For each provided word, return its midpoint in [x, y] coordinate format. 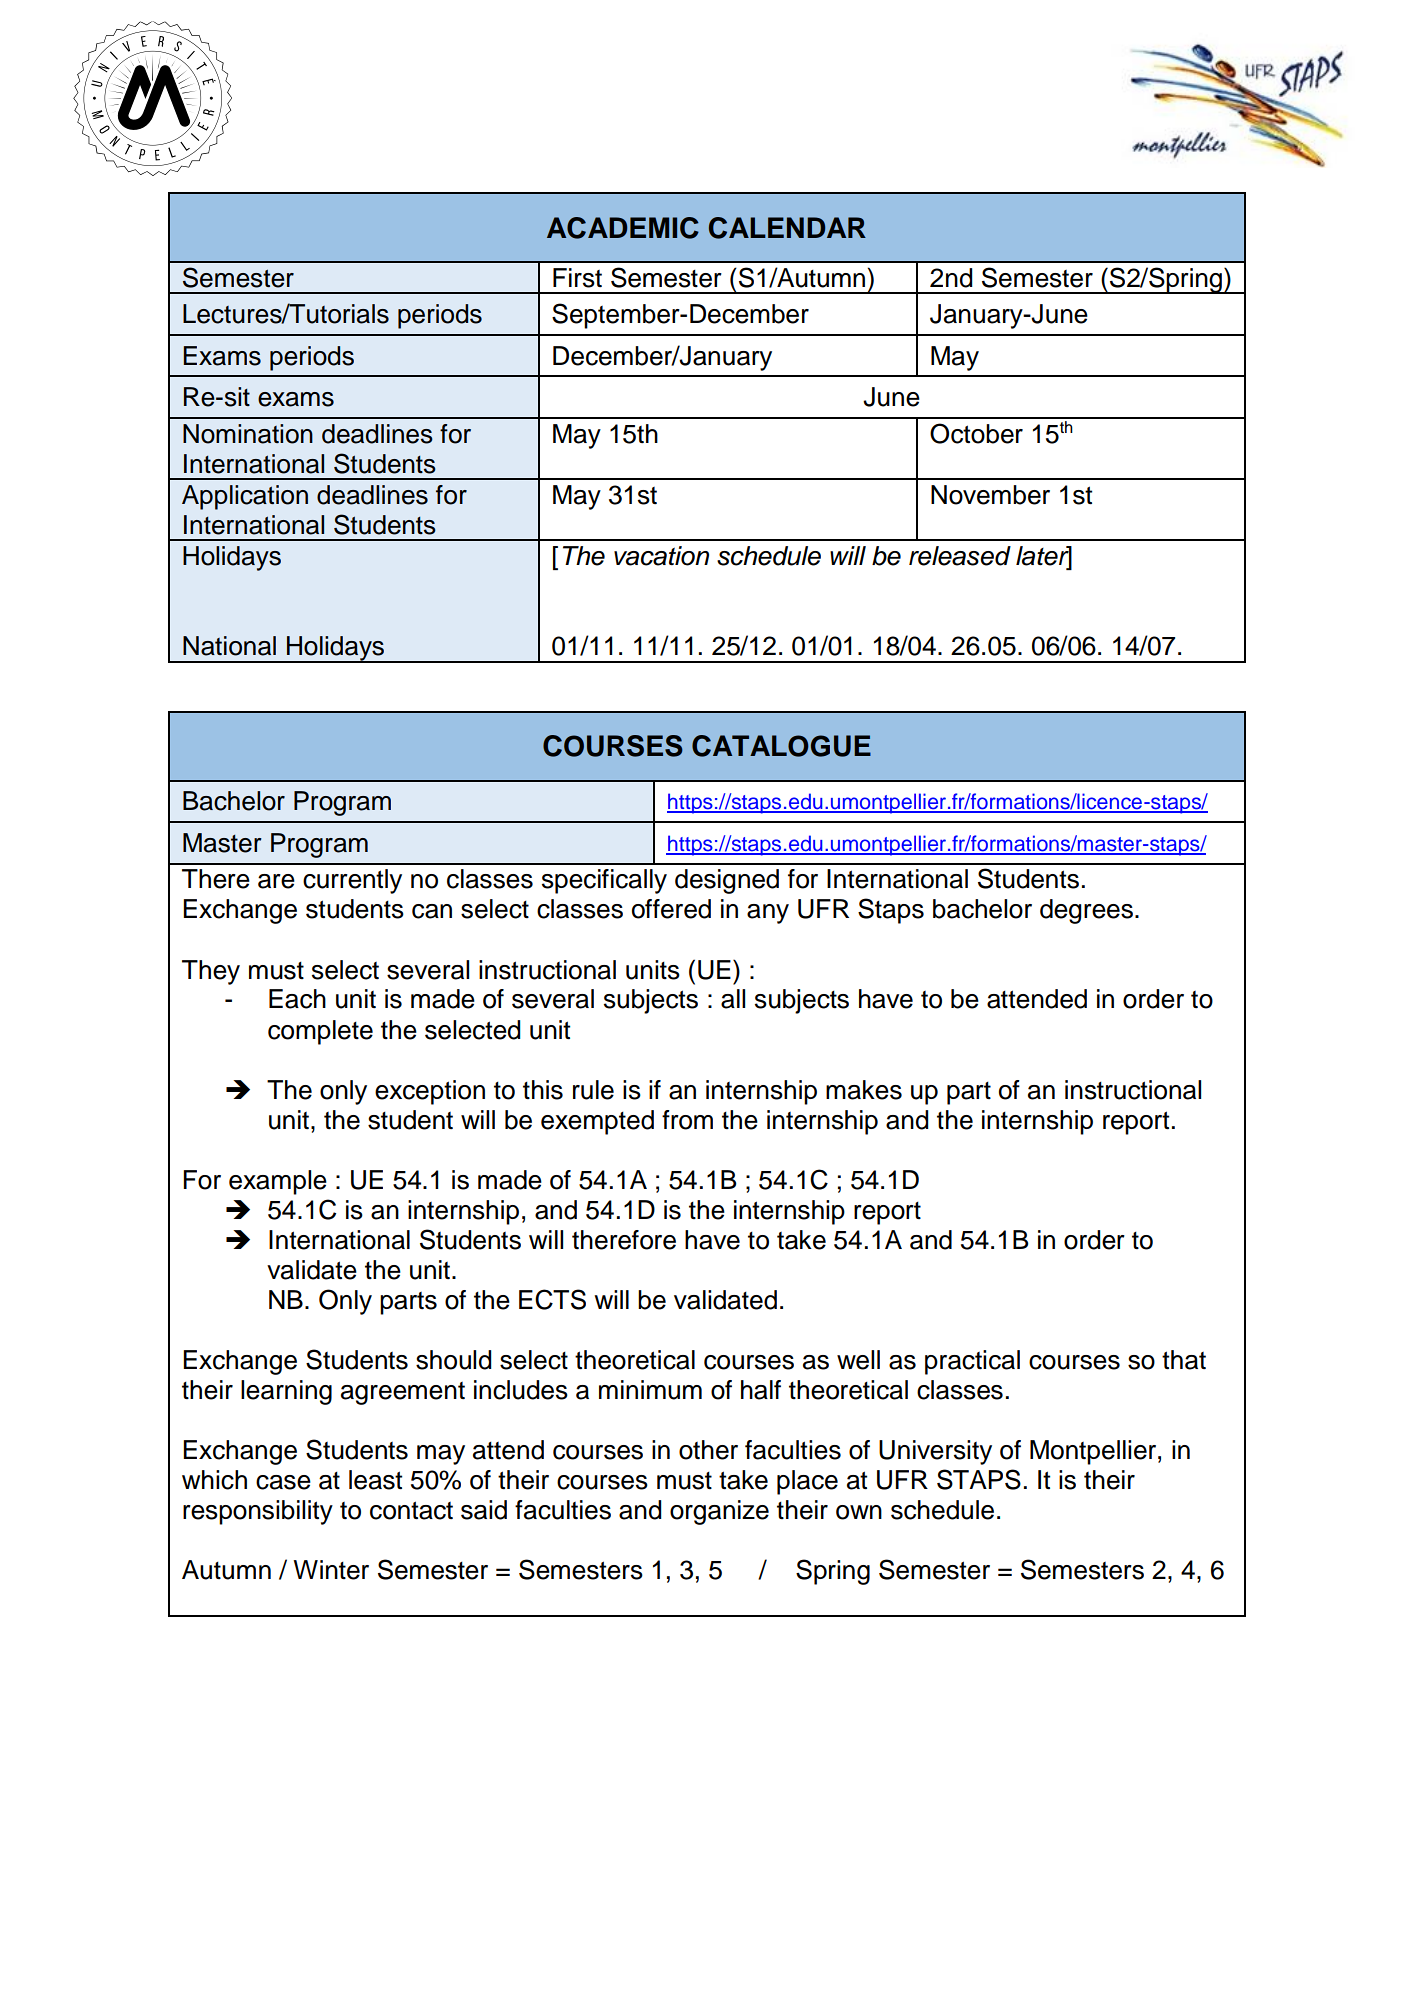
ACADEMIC [623, 228]
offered [671, 909]
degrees [1086, 911]
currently [352, 881]
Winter [331, 1570]
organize [719, 1512]
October [976, 433]
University [935, 1452]
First [577, 278]
